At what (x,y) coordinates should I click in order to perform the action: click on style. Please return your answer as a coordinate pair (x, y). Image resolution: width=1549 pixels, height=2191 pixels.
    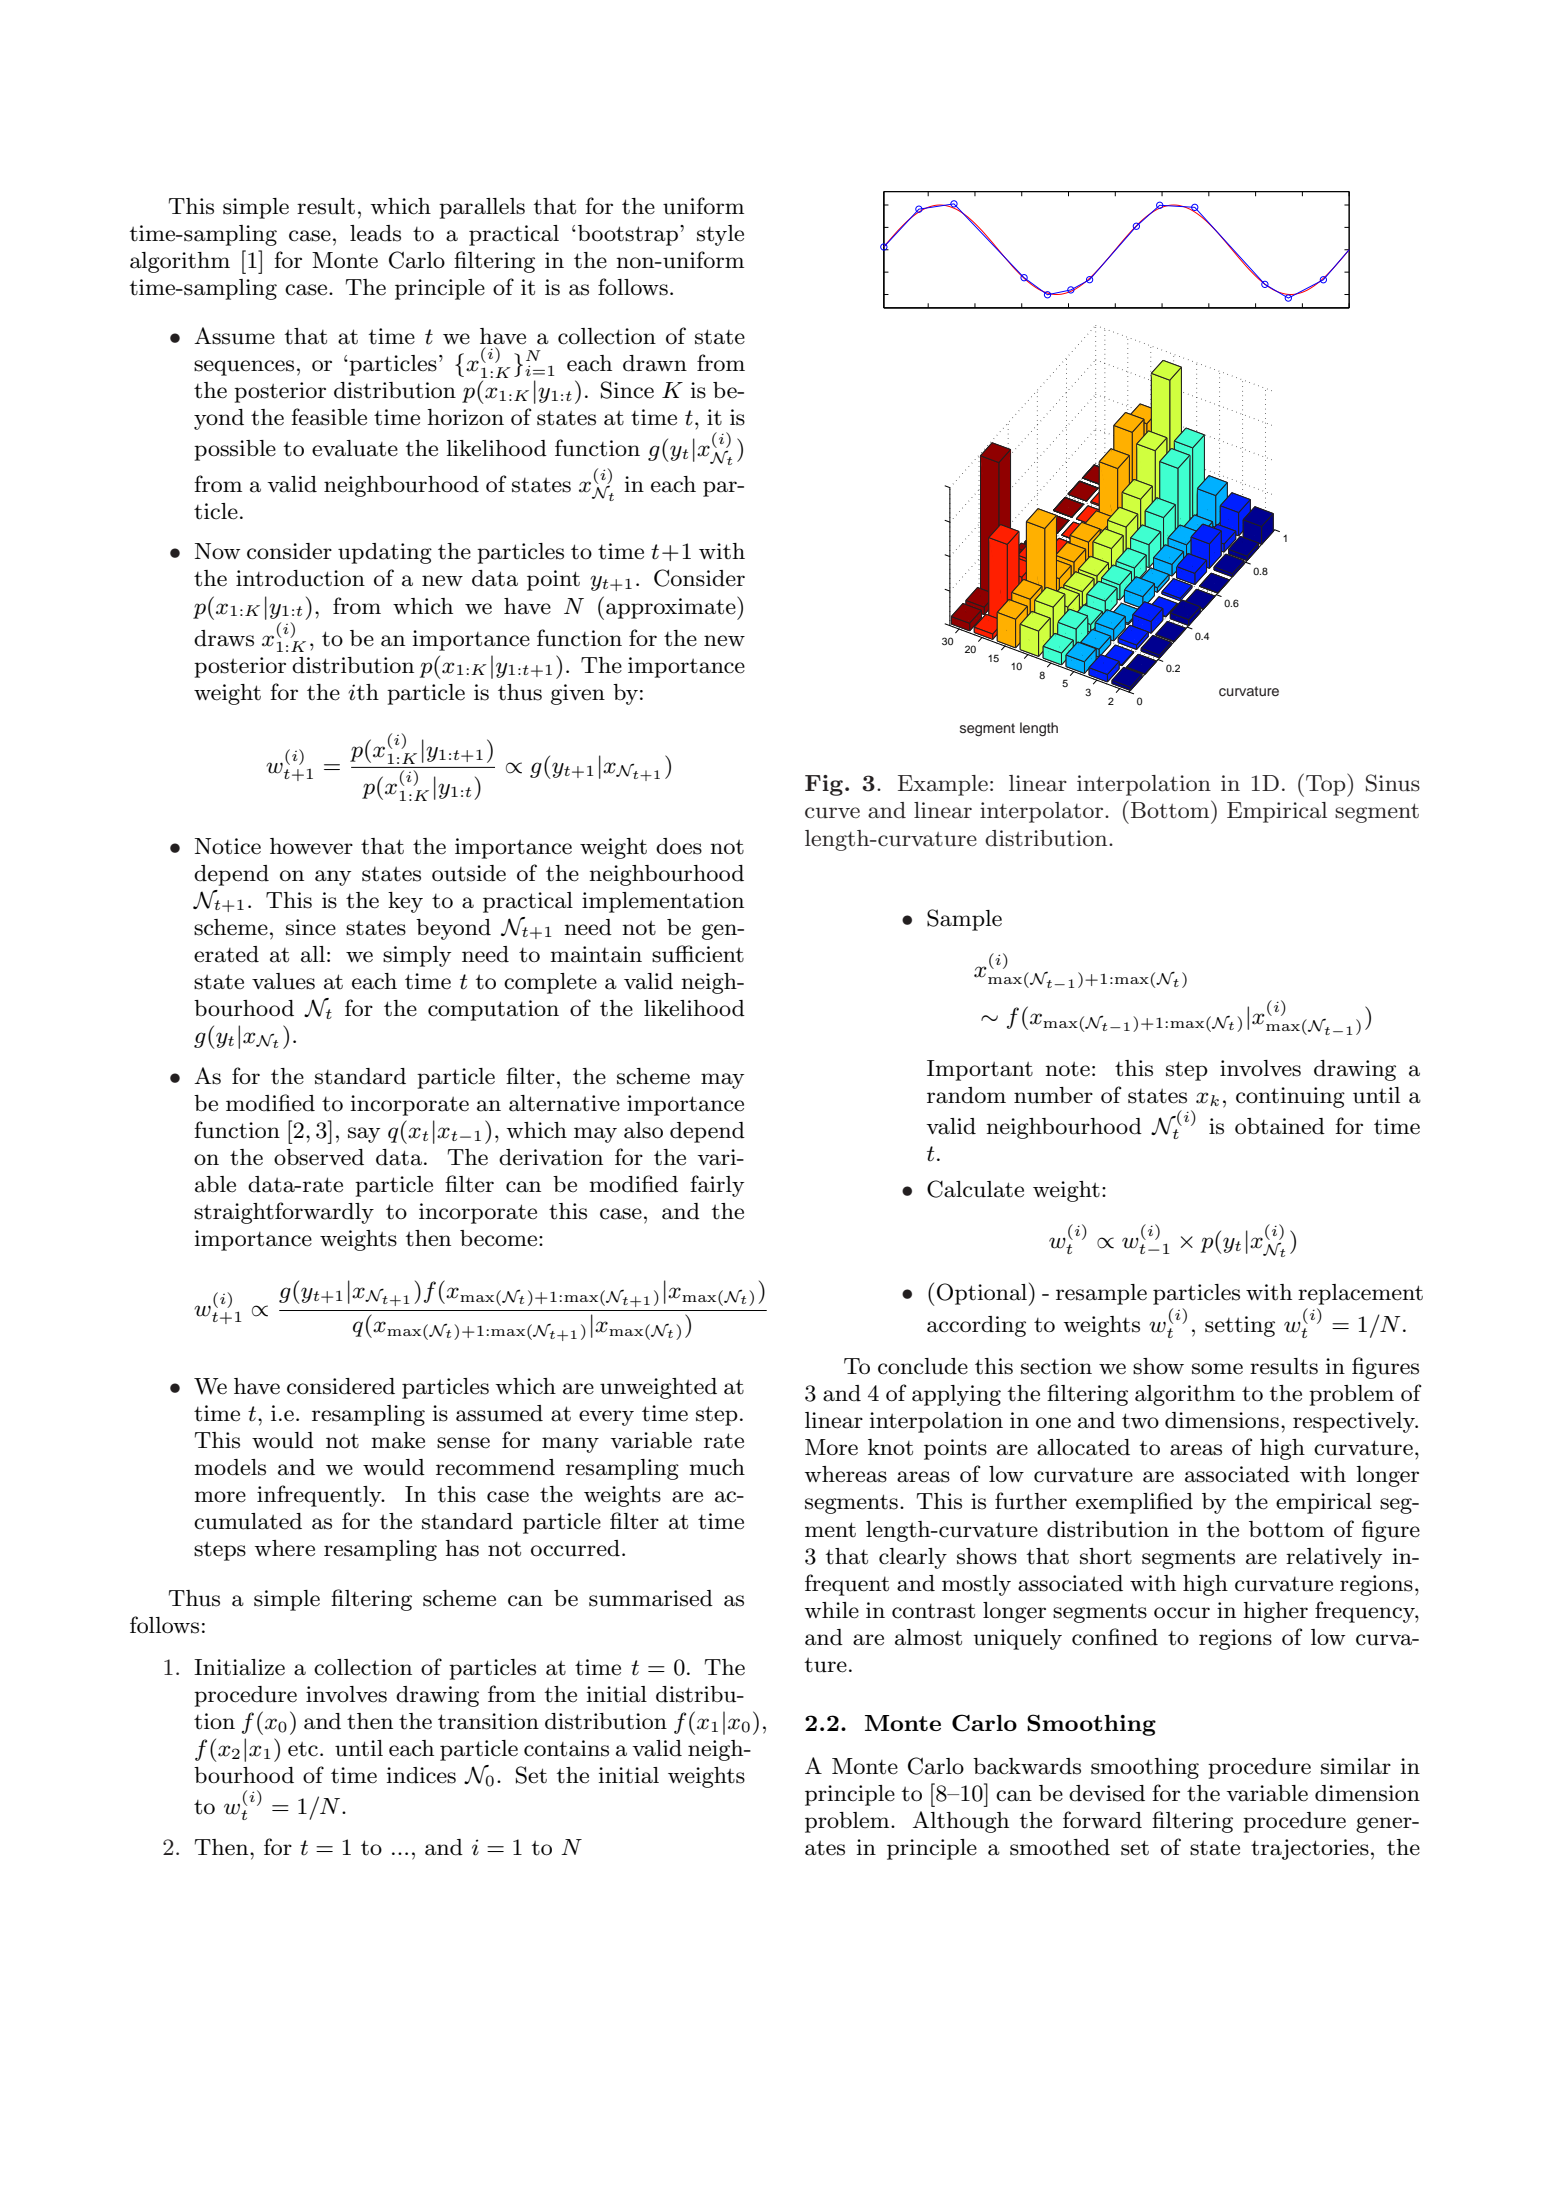
    Looking at the image, I should click on (720, 235).
